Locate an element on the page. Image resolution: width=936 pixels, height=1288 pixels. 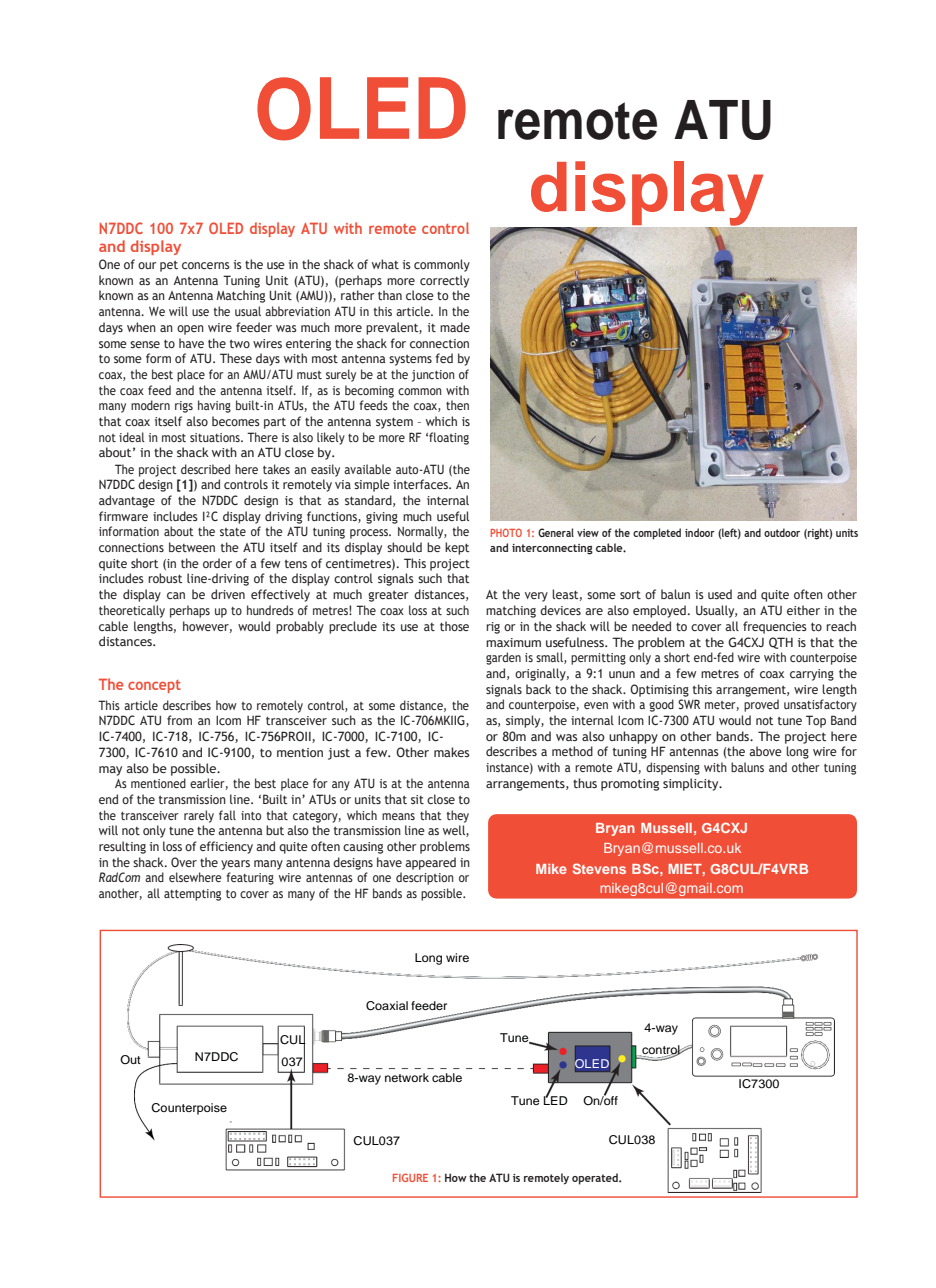
outdoor is located at coordinates (782, 532).
